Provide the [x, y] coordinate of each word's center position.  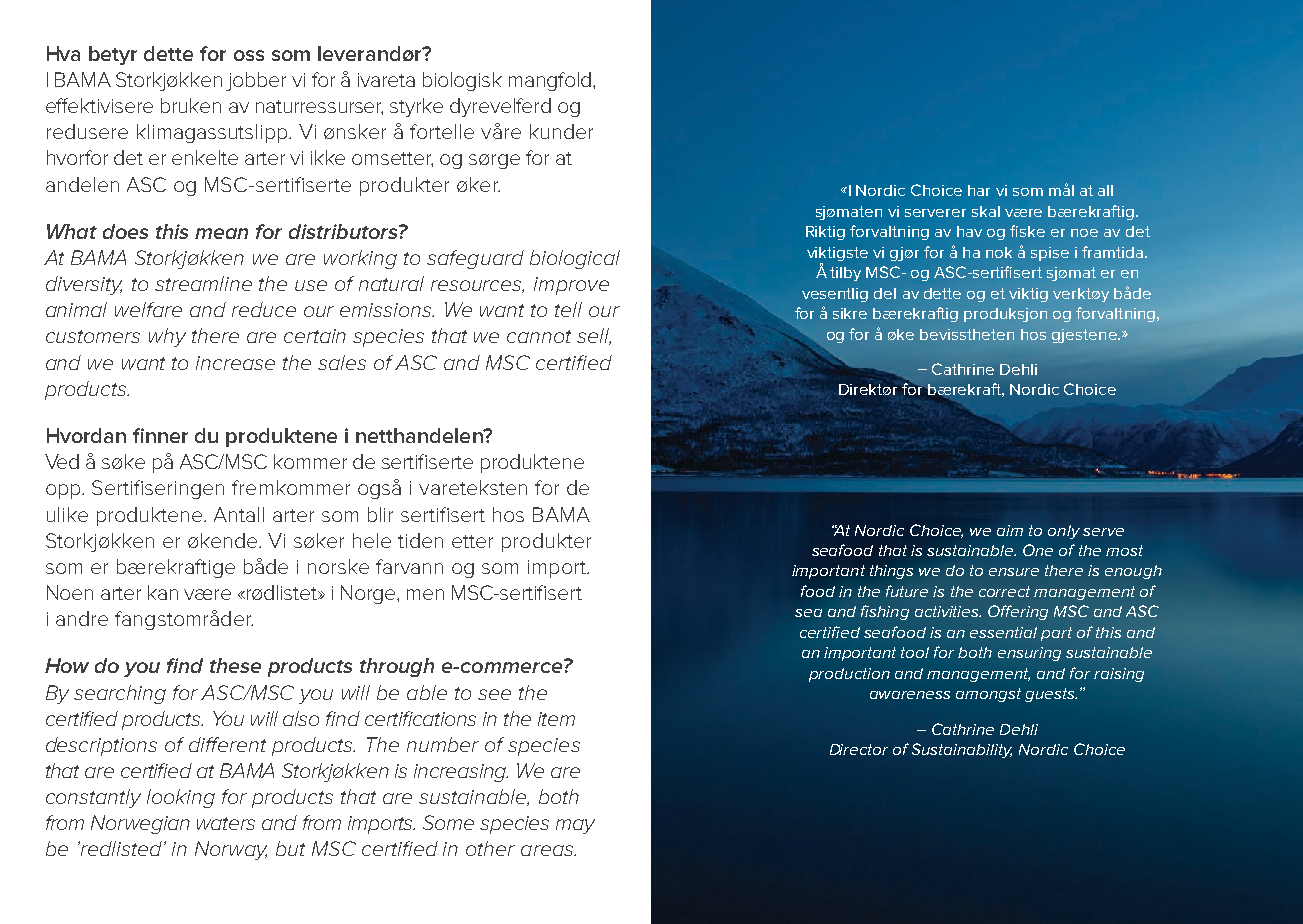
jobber [256, 81]
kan [163, 592]
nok [999, 252]
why [167, 337]
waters [226, 823]
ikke [328, 157]
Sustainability [962, 750]
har [979, 190]
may [575, 826]
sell [594, 336]
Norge [369, 594]
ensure [1014, 572]
